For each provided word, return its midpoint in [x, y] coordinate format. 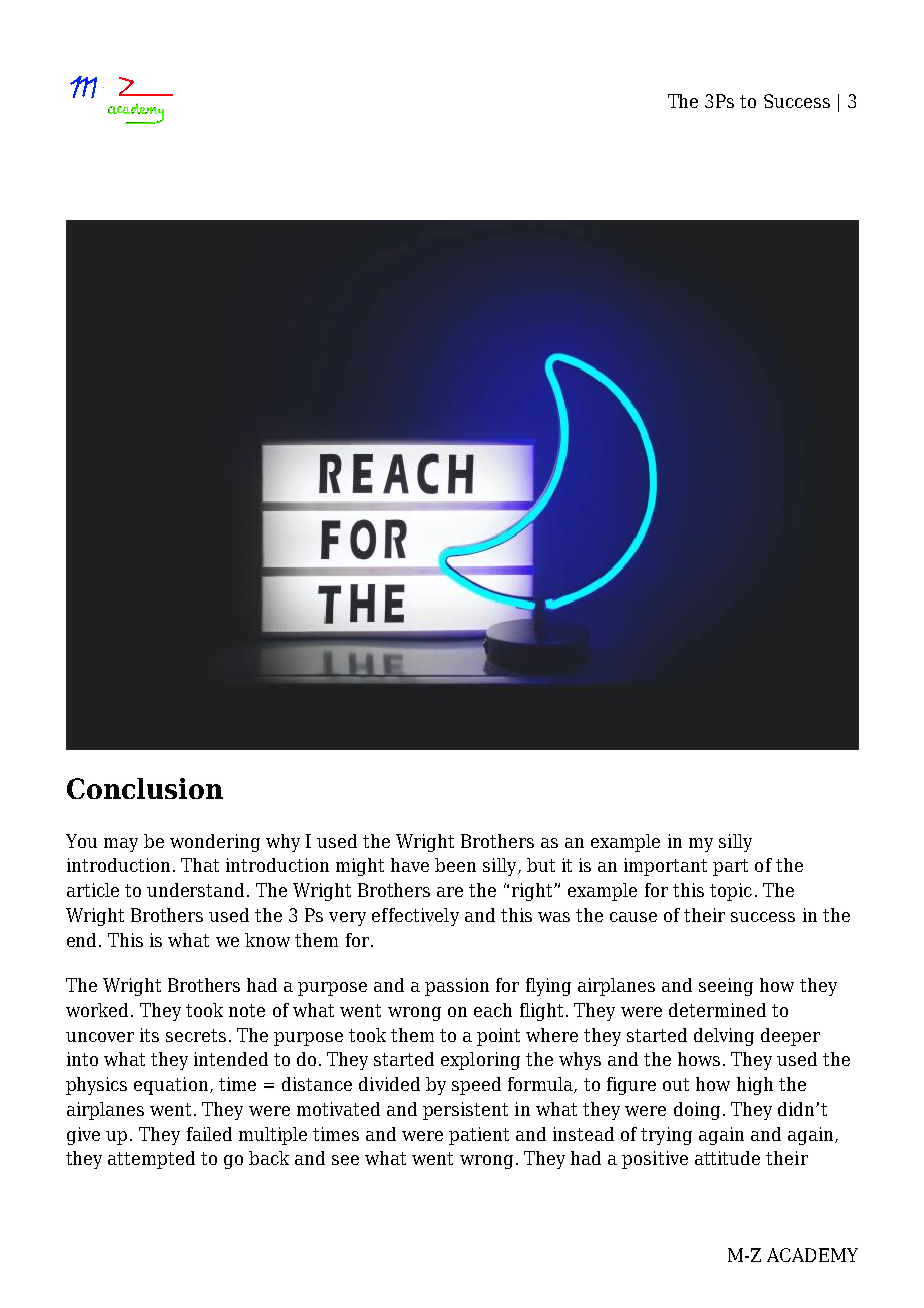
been [455, 865]
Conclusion [145, 788]
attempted [151, 1160]
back [269, 1158]
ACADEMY [812, 1255]
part [730, 867]
